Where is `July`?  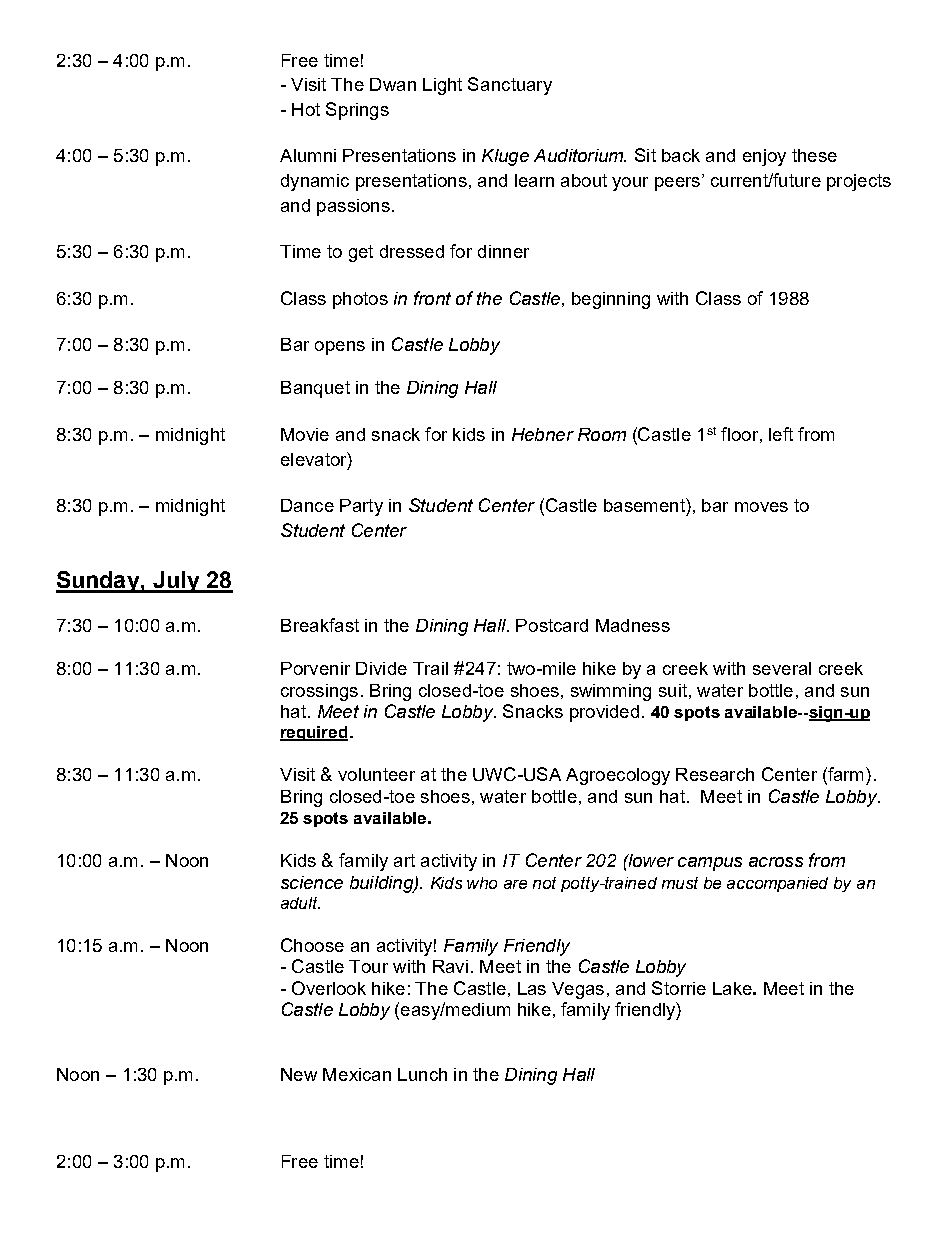 July is located at coordinates (176, 582).
